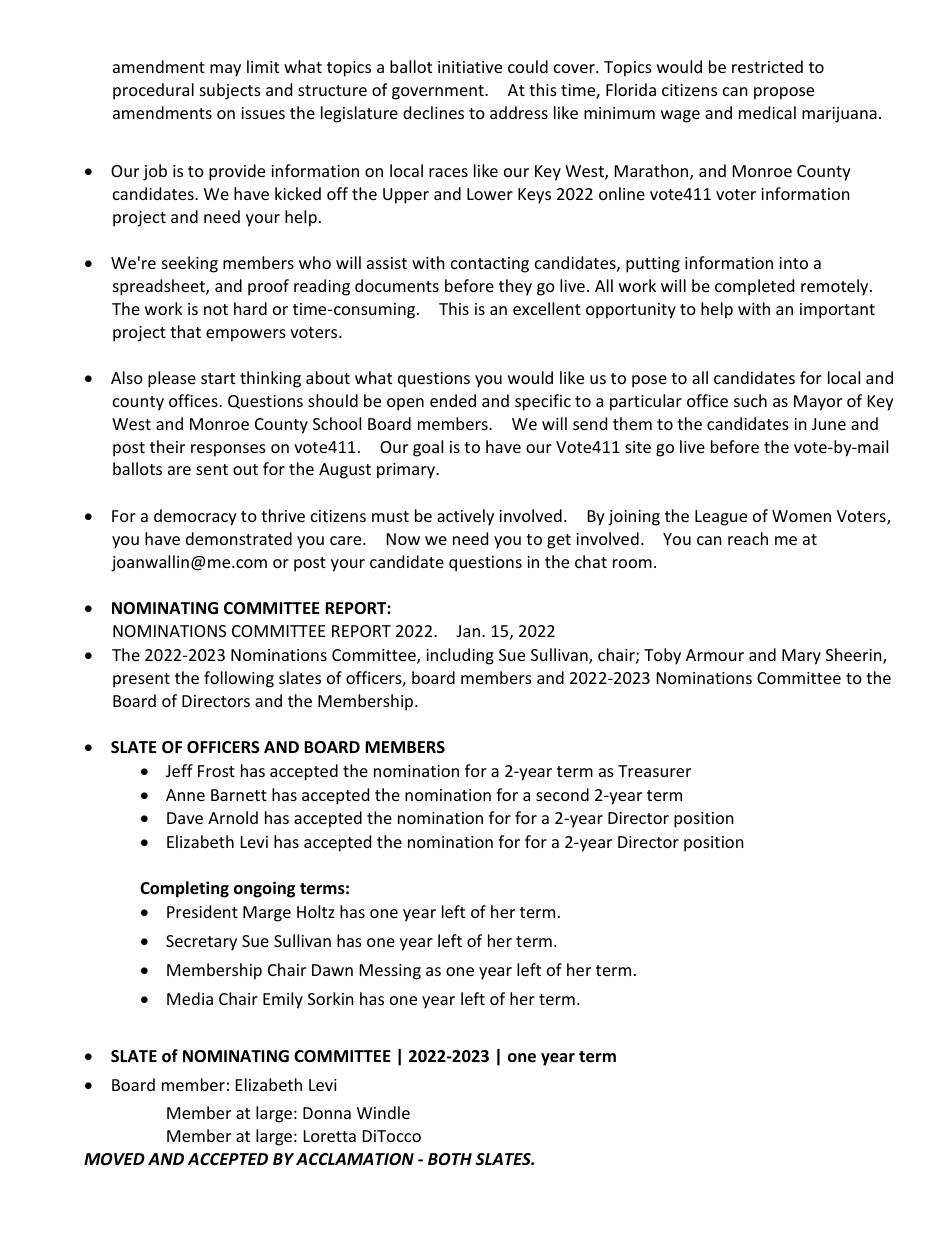 This screenshot has height=1233, width=952. Describe the element at coordinates (355, 1159) in the screenshot. I see `ACCLAMATION` at that location.
